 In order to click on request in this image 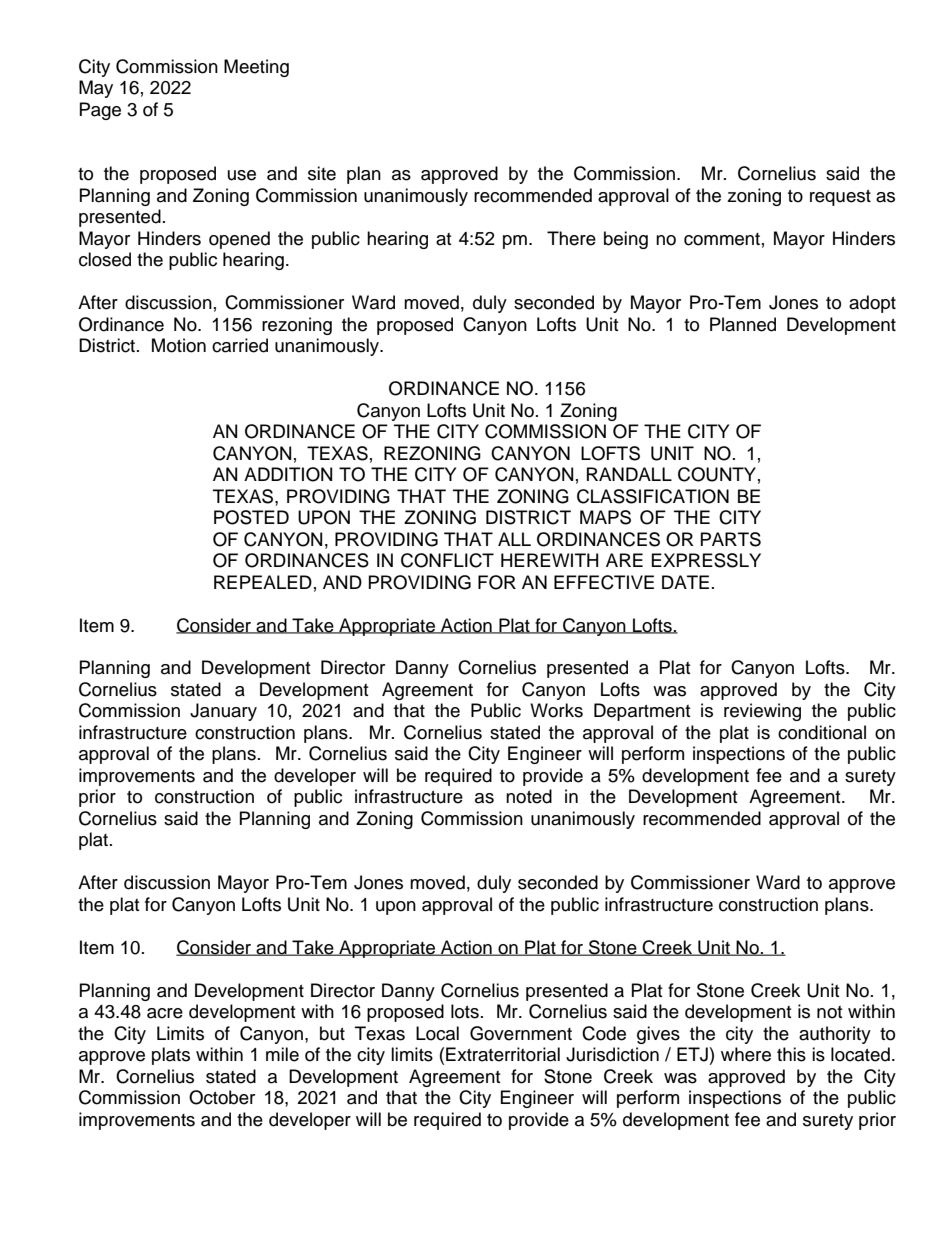, I will do `click(840, 198)`.
